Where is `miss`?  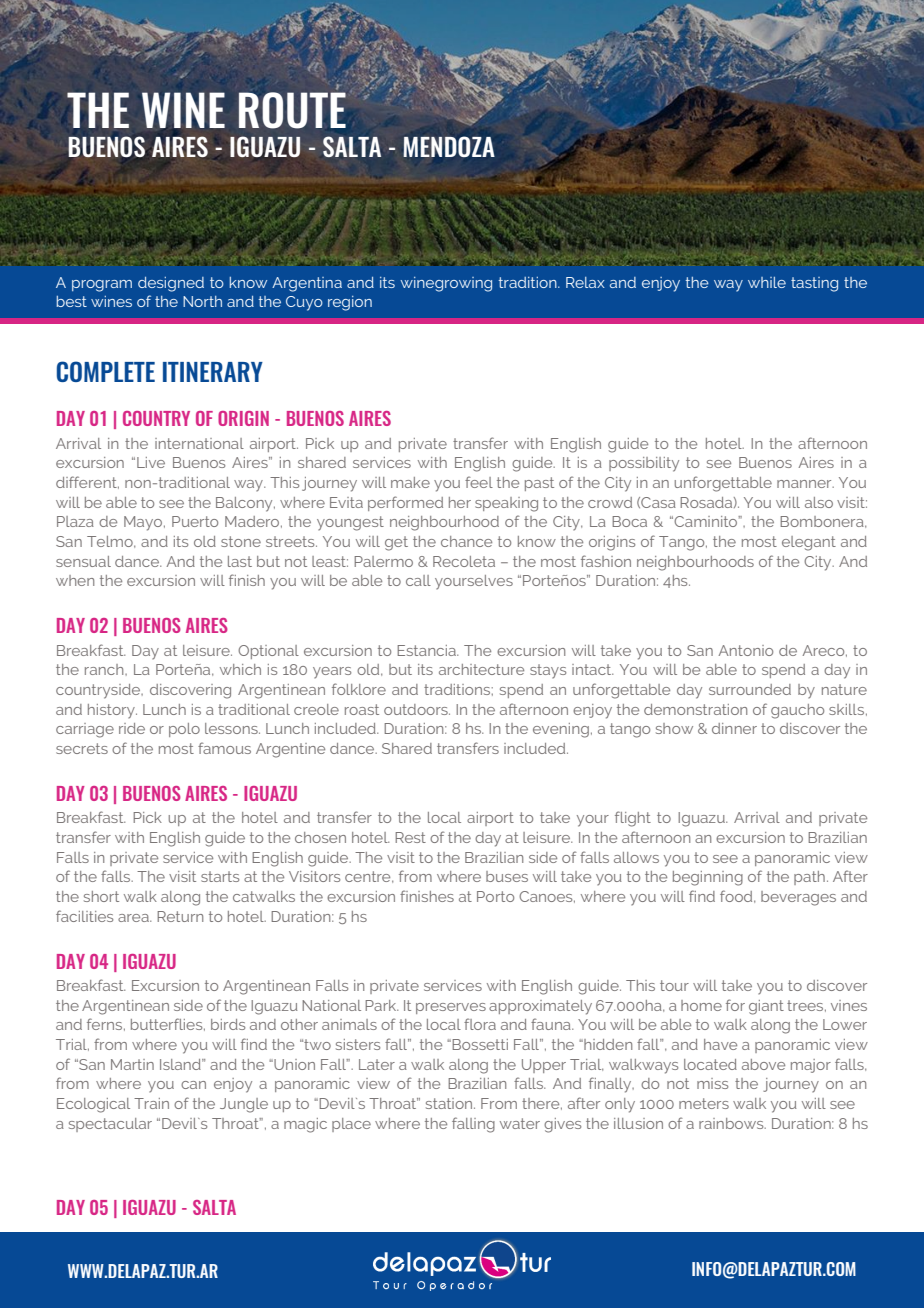
miss is located at coordinates (712, 1083).
